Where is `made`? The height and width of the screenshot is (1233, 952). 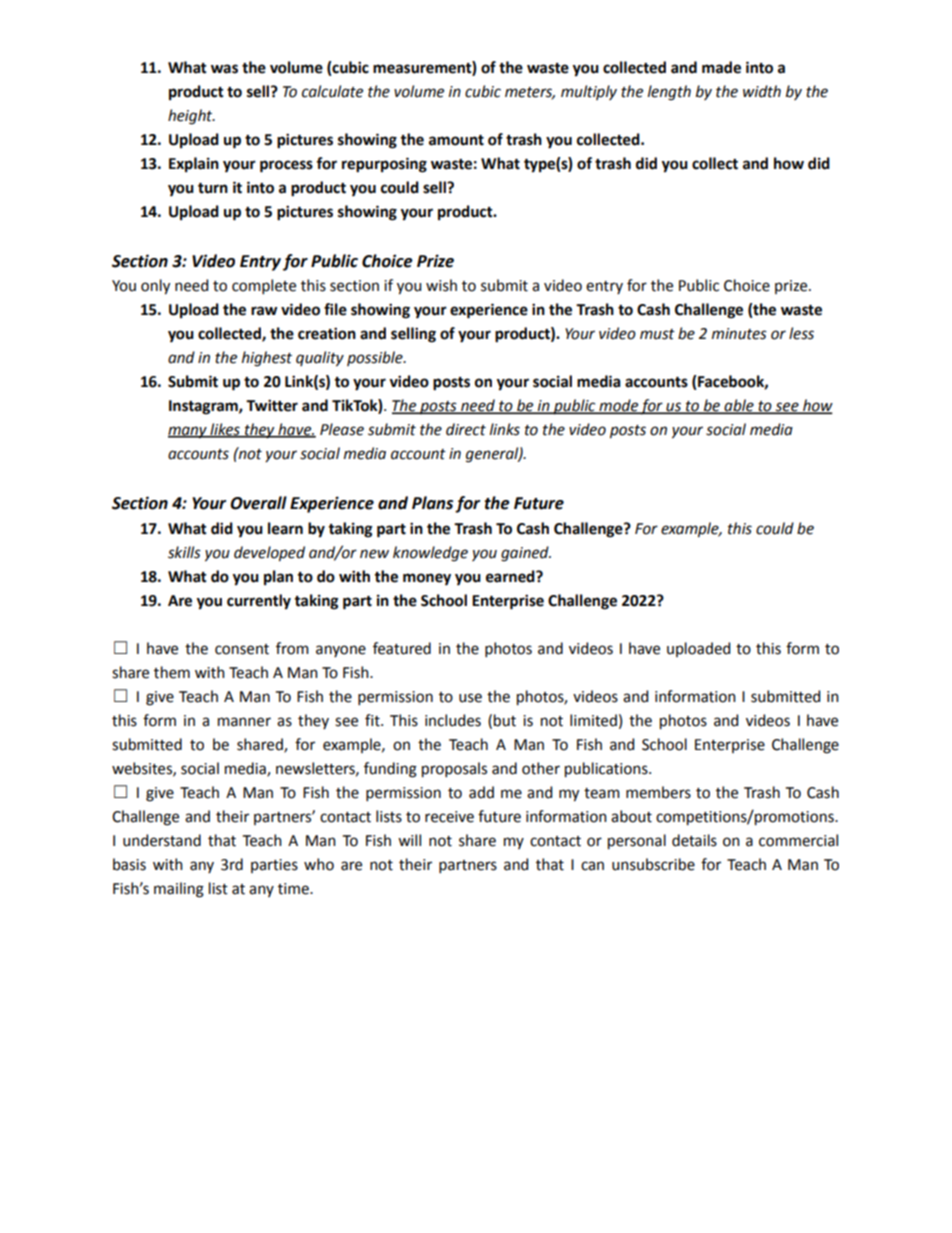 made is located at coordinates (721, 67).
